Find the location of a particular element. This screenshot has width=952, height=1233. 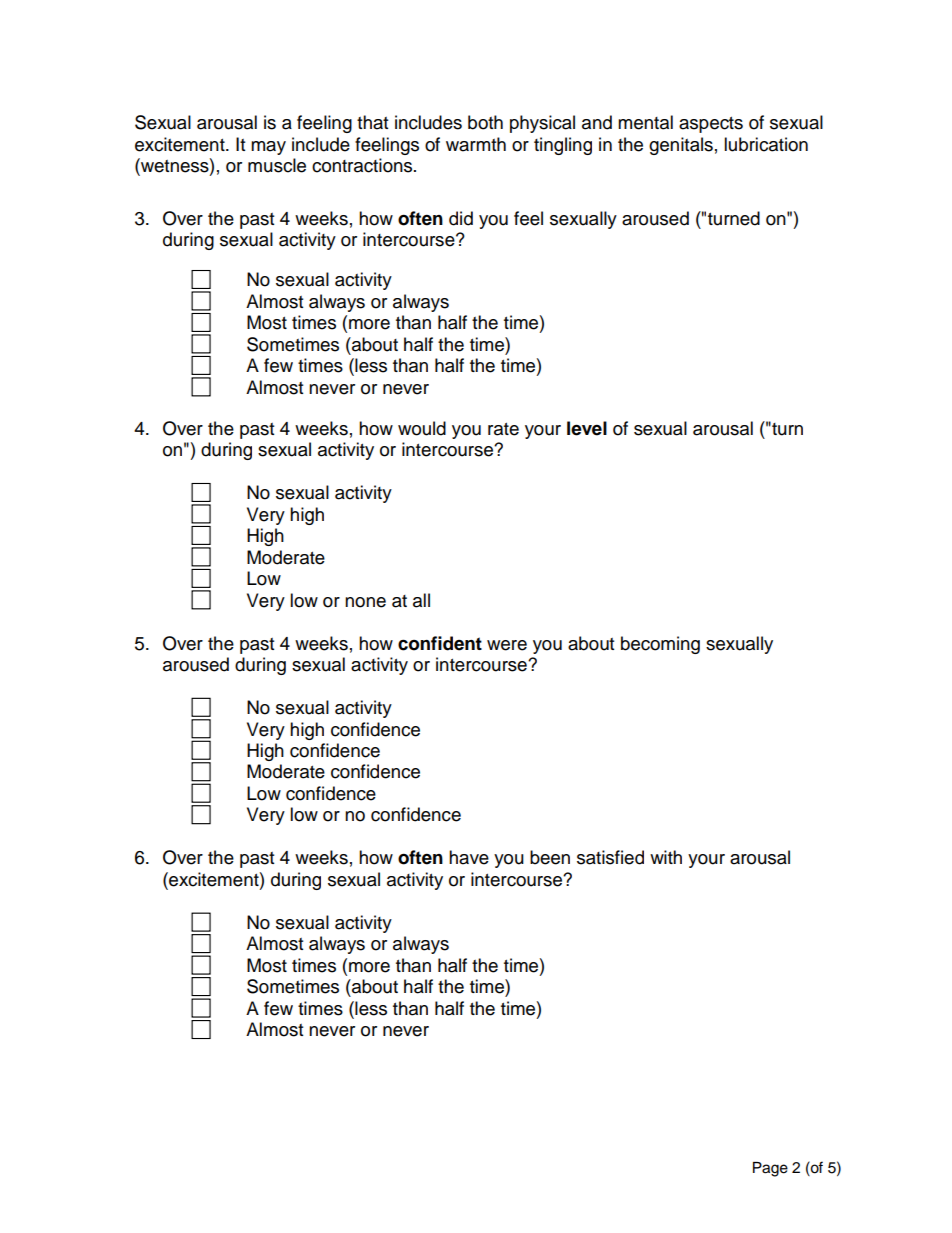

have is located at coordinates (469, 857).
